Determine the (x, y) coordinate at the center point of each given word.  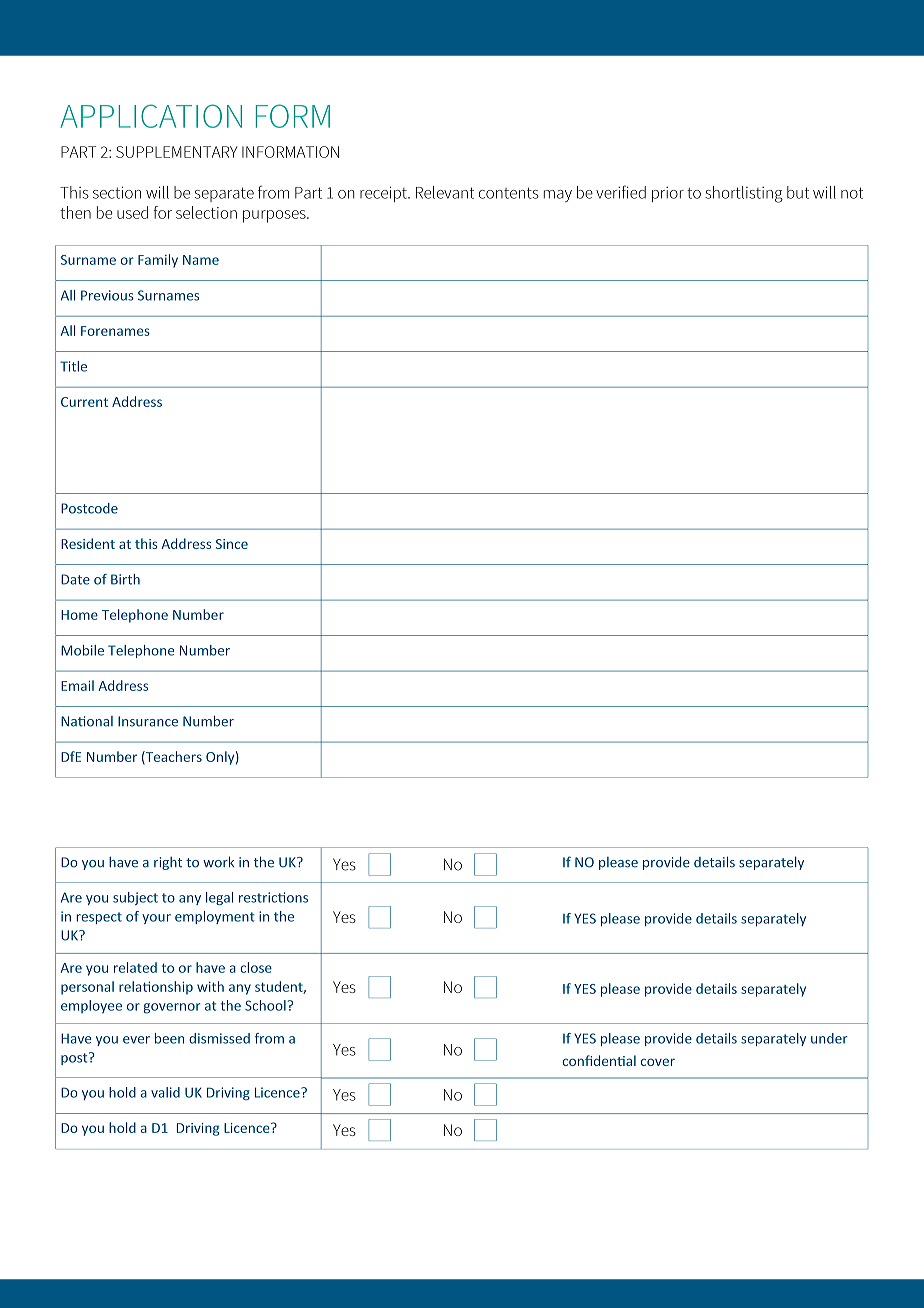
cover (658, 1062)
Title (73, 366)
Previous (107, 295)
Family (158, 261)
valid (165, 1092)
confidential (599, 1060)
